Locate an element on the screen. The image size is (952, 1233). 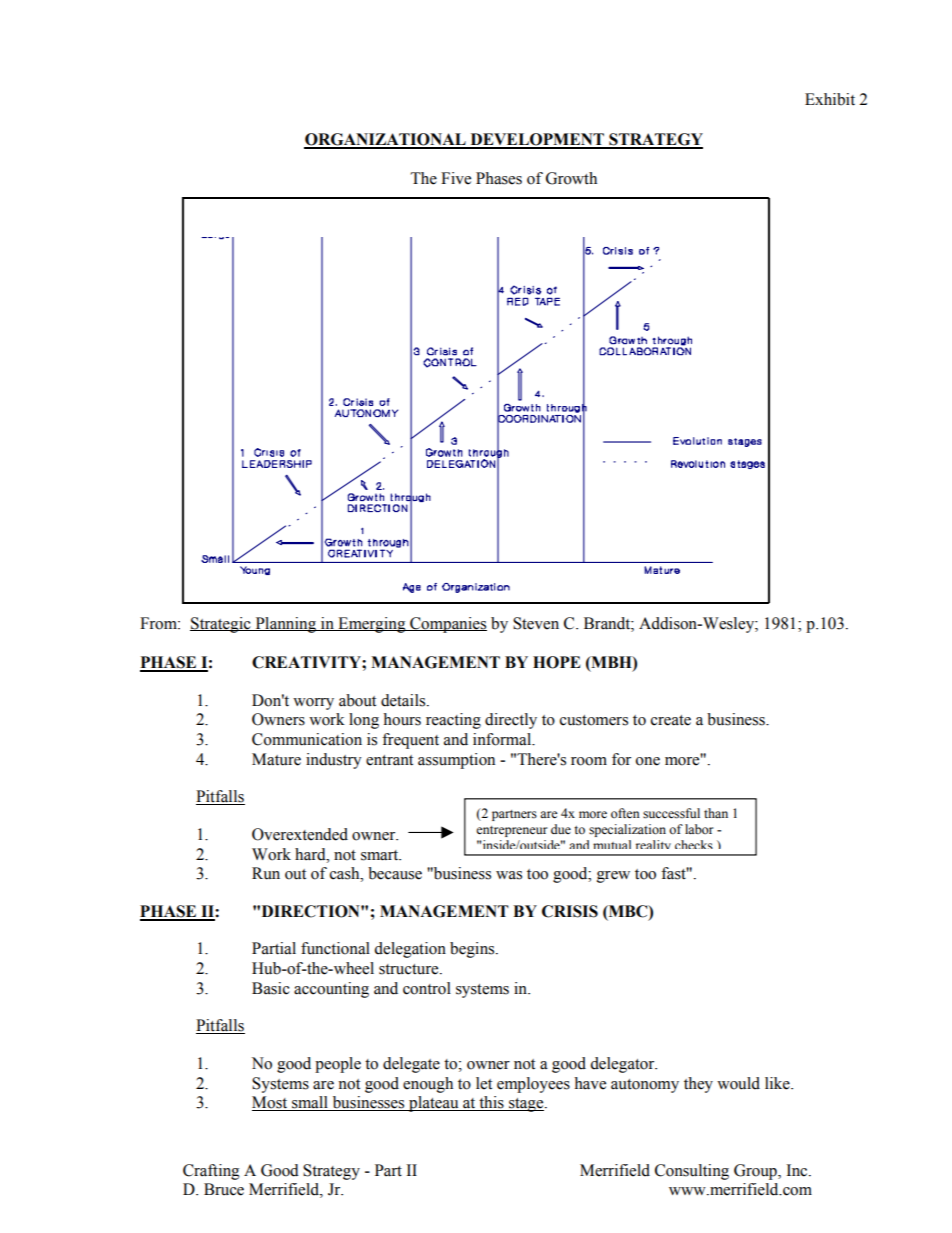
Strategic is located at coordinates (221, 625).
